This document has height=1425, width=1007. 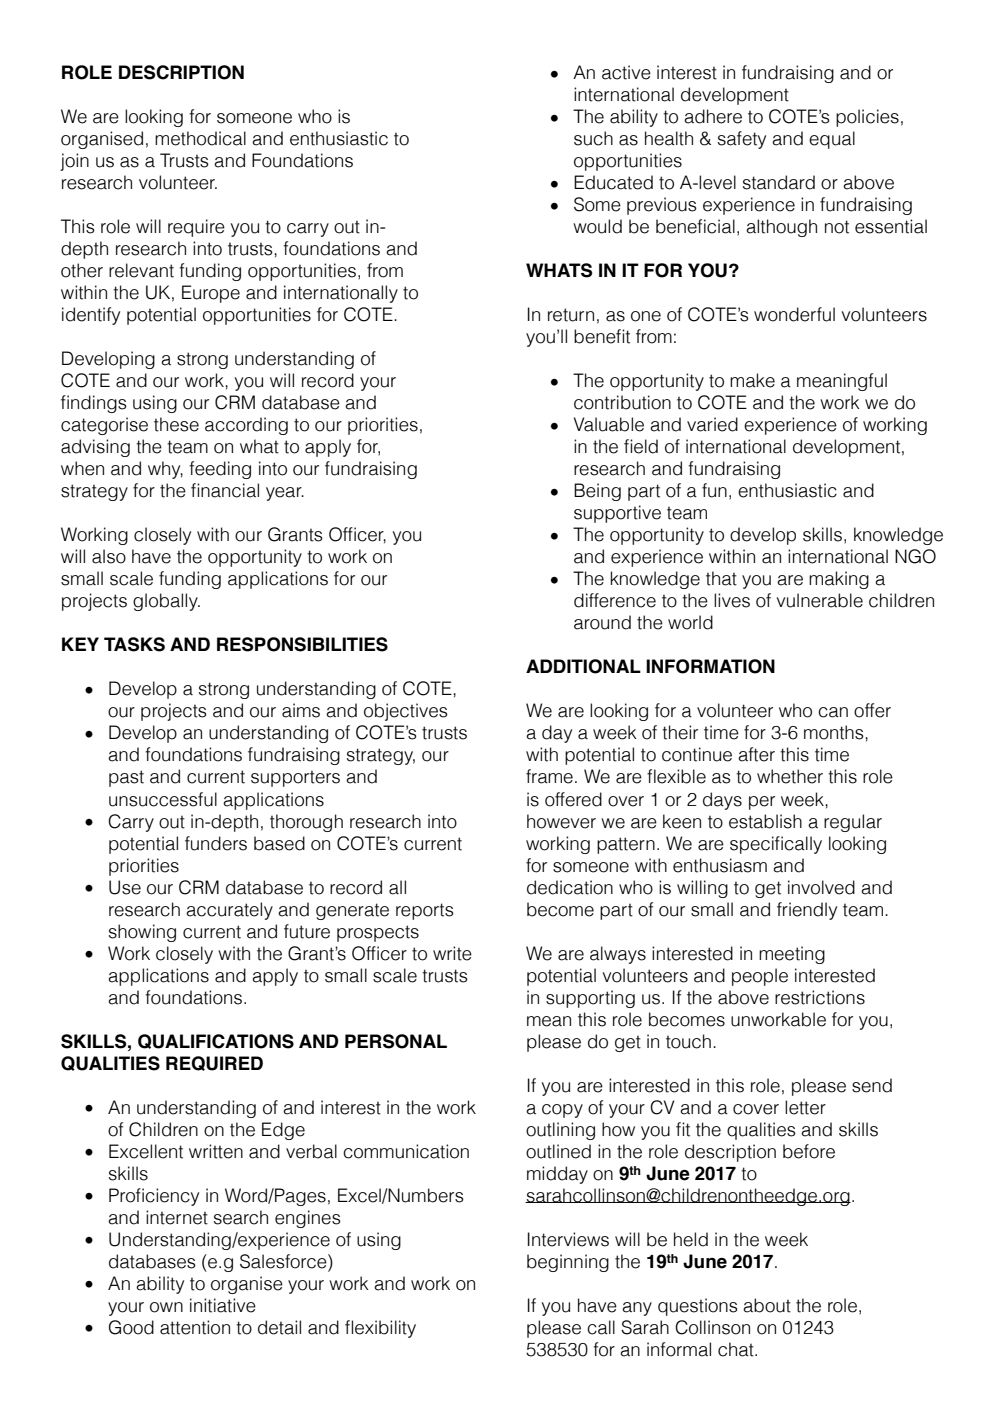 What do you see at coordinates (200, 138) in the document?
I see `methodical` at bounding box center [200, 138].
